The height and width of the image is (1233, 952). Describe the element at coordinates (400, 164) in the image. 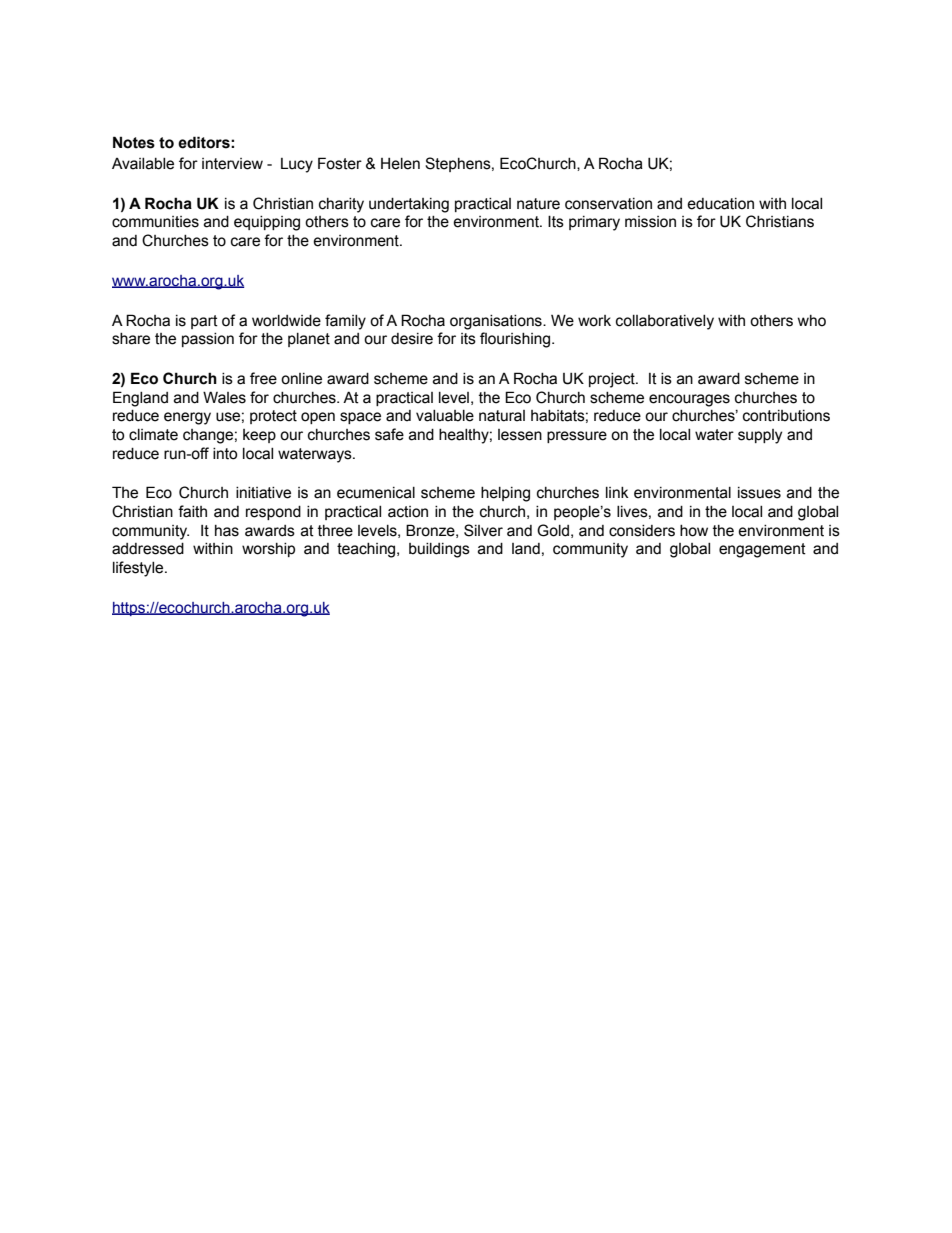

I see `Helen` at that location.
